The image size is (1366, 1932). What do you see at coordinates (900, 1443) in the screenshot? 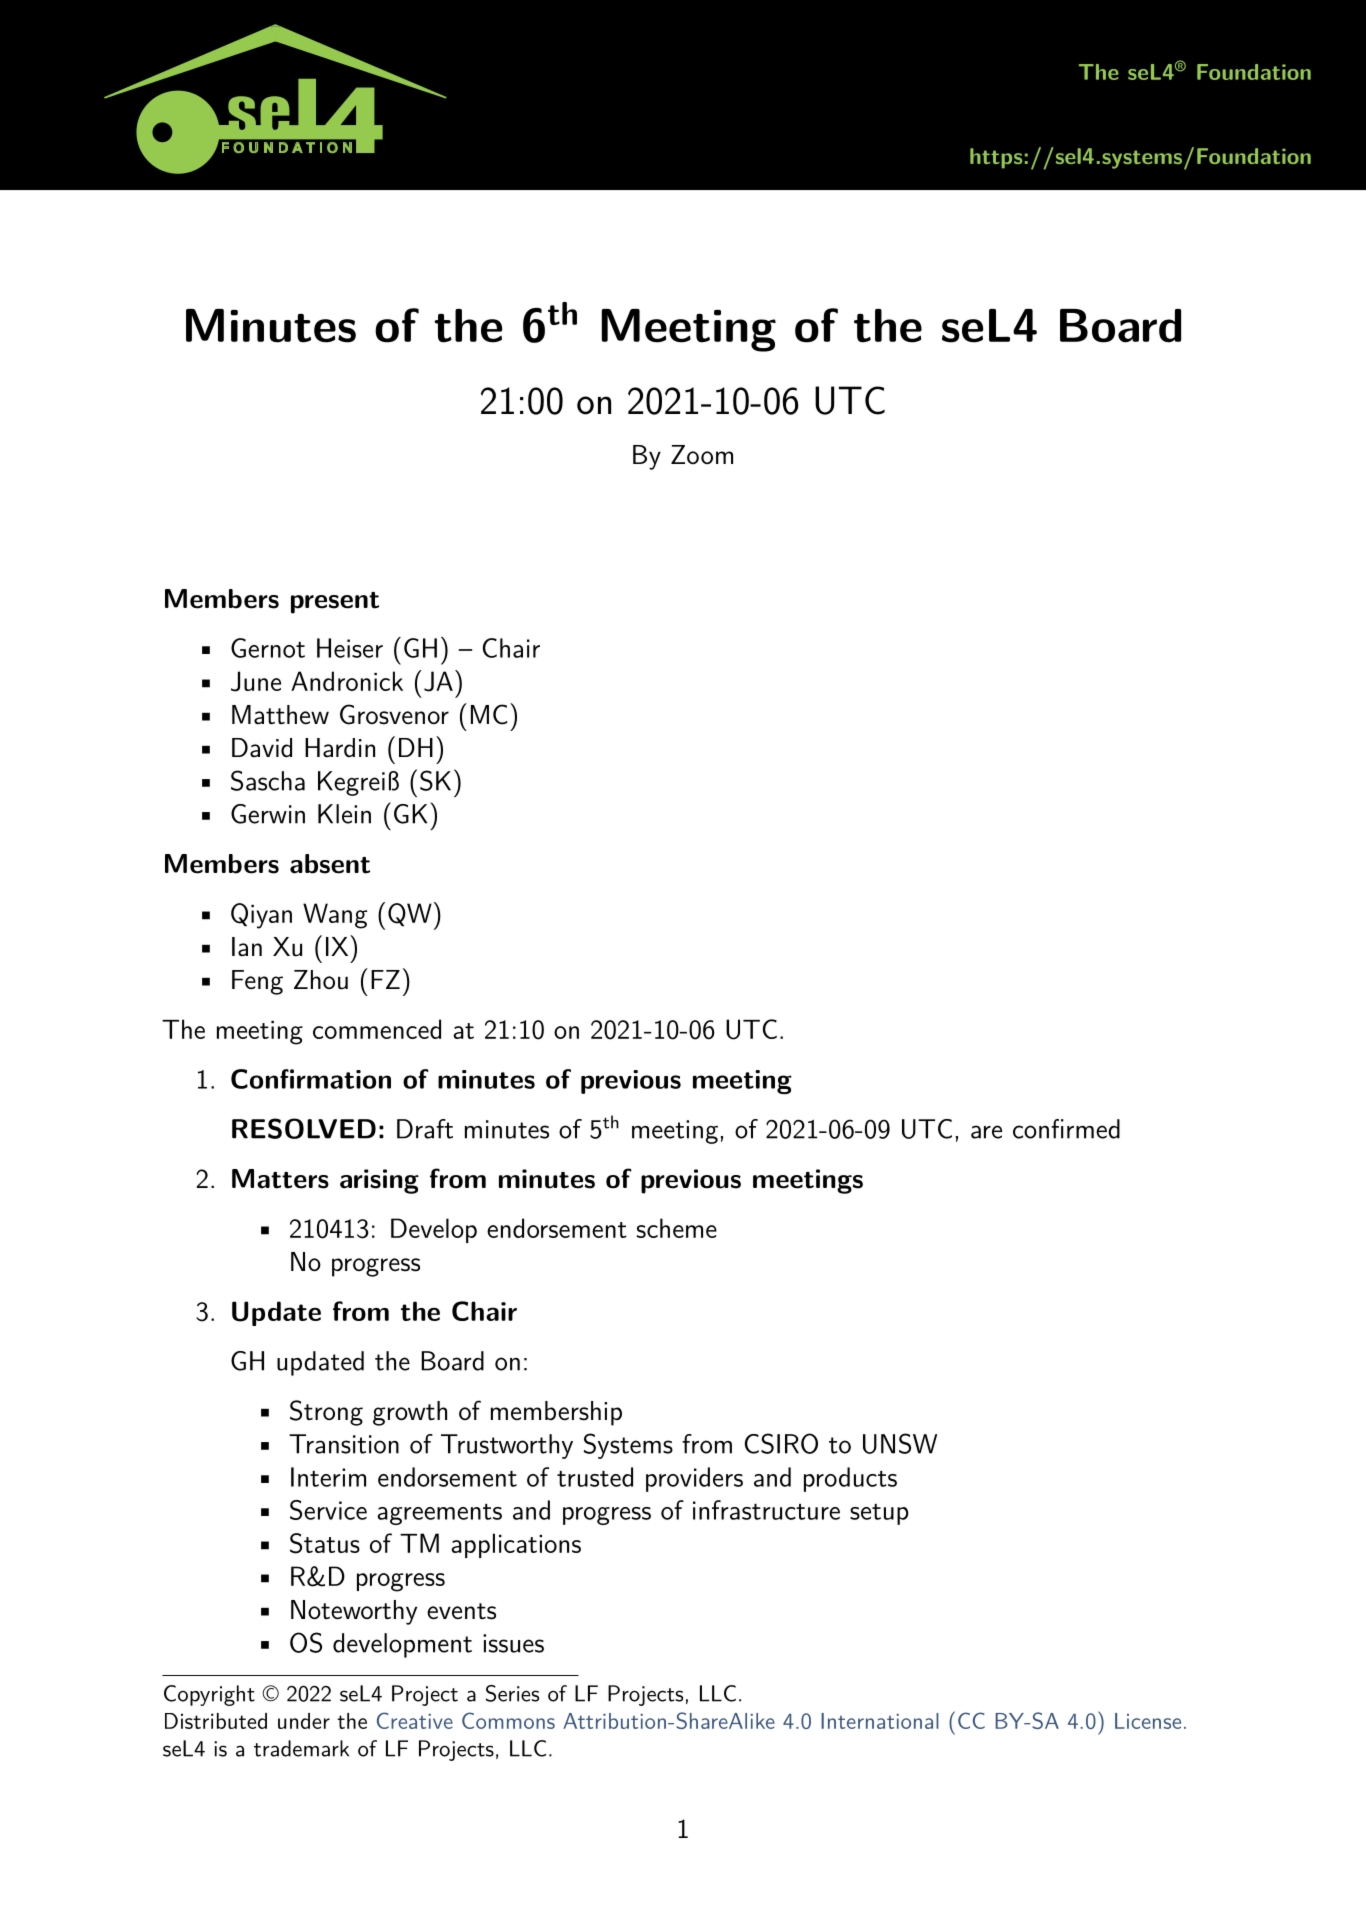
I see `UNSW` at bounding box center [900, 1443].
